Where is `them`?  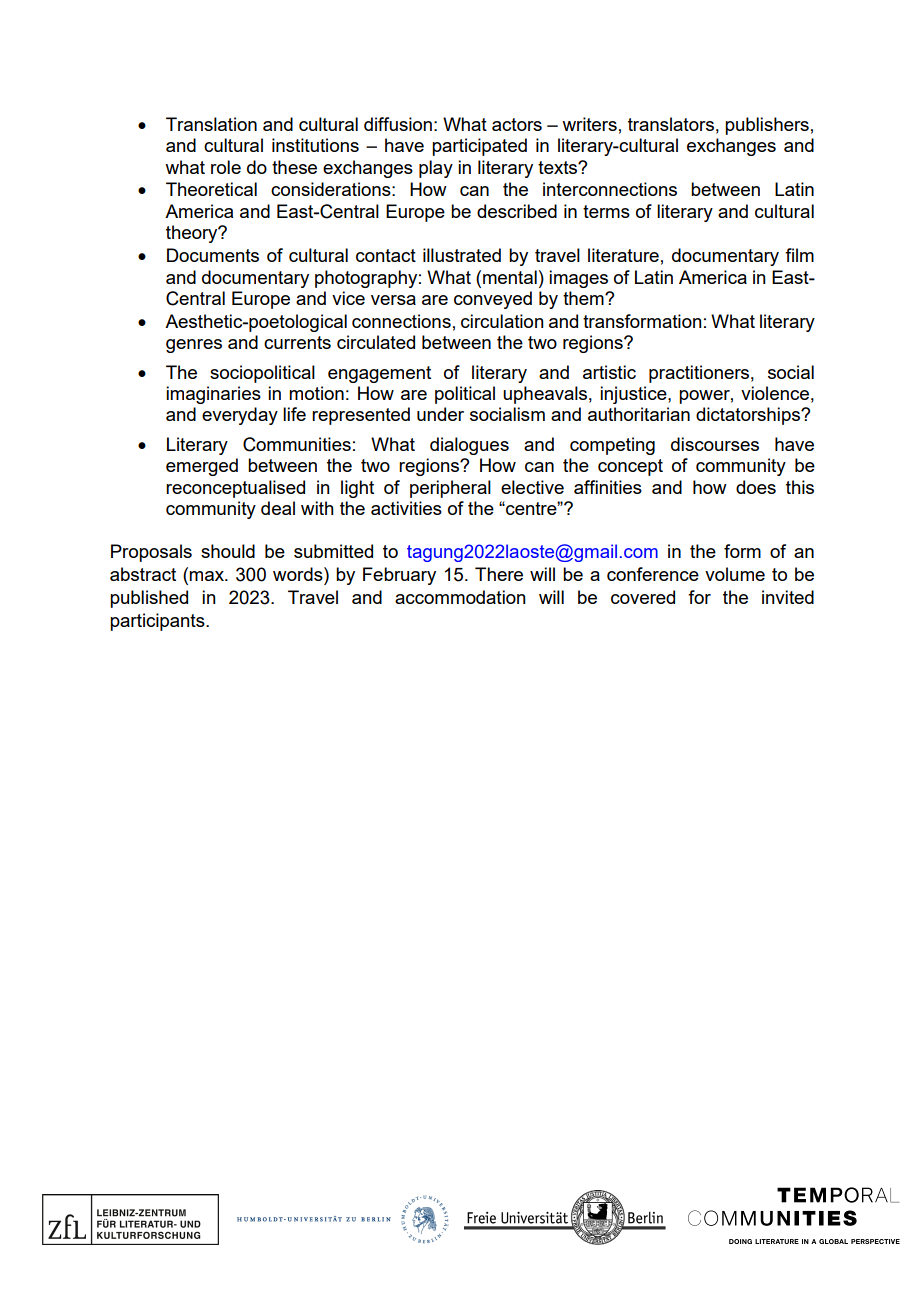 them is located at coordinates (584, 298).
